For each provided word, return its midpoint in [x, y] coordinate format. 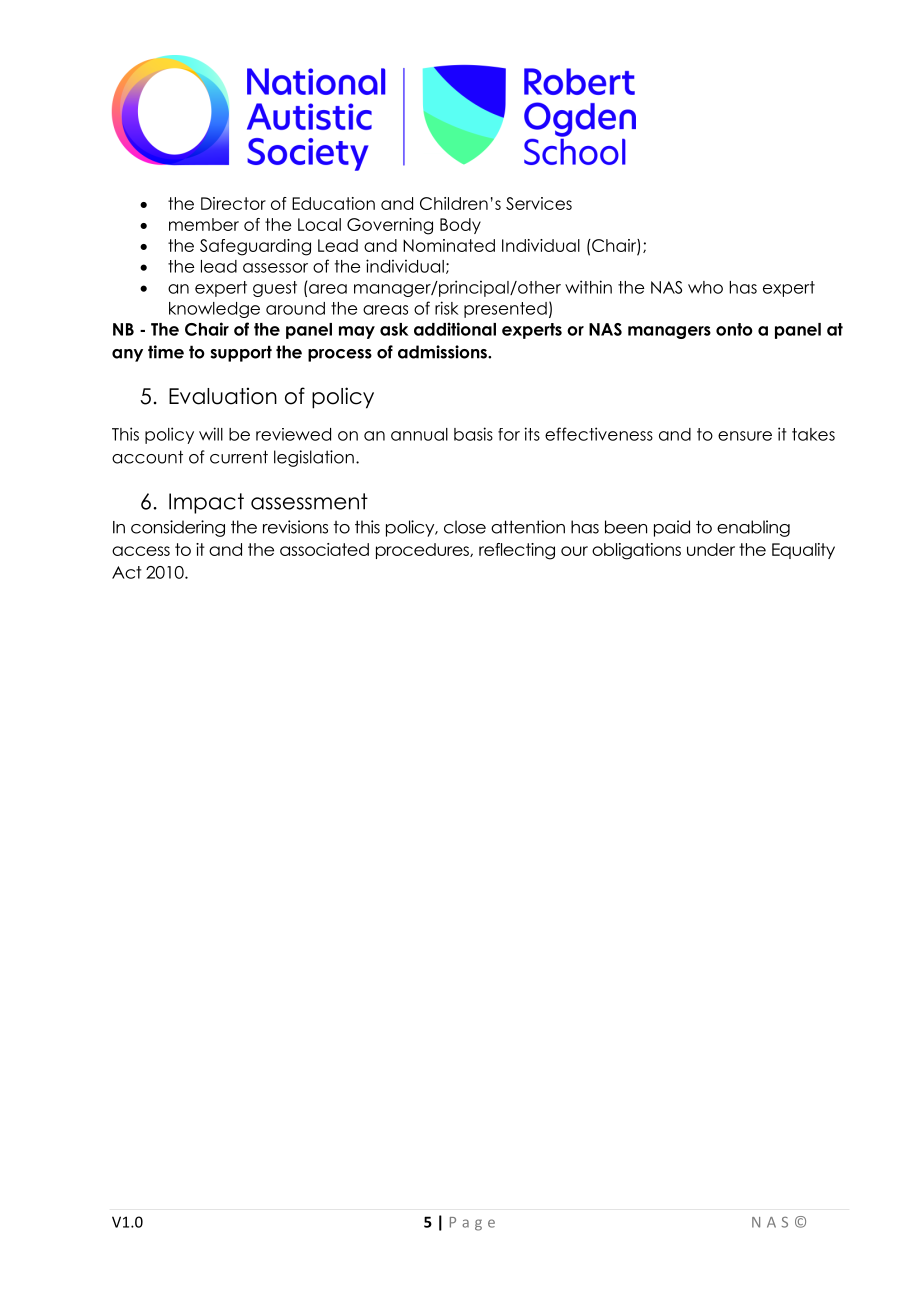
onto [734, 329]
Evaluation [223, 396]
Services [539, 203]
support [241, 353]
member [204, 224]
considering [178, 528]
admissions [443, 352]
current [239, 457]
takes [813, 434]
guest [275, 289]
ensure [745, 436]
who [705, 287]
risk [447, 308]
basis [473, 434]
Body [460, 226]
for [509, 434]
